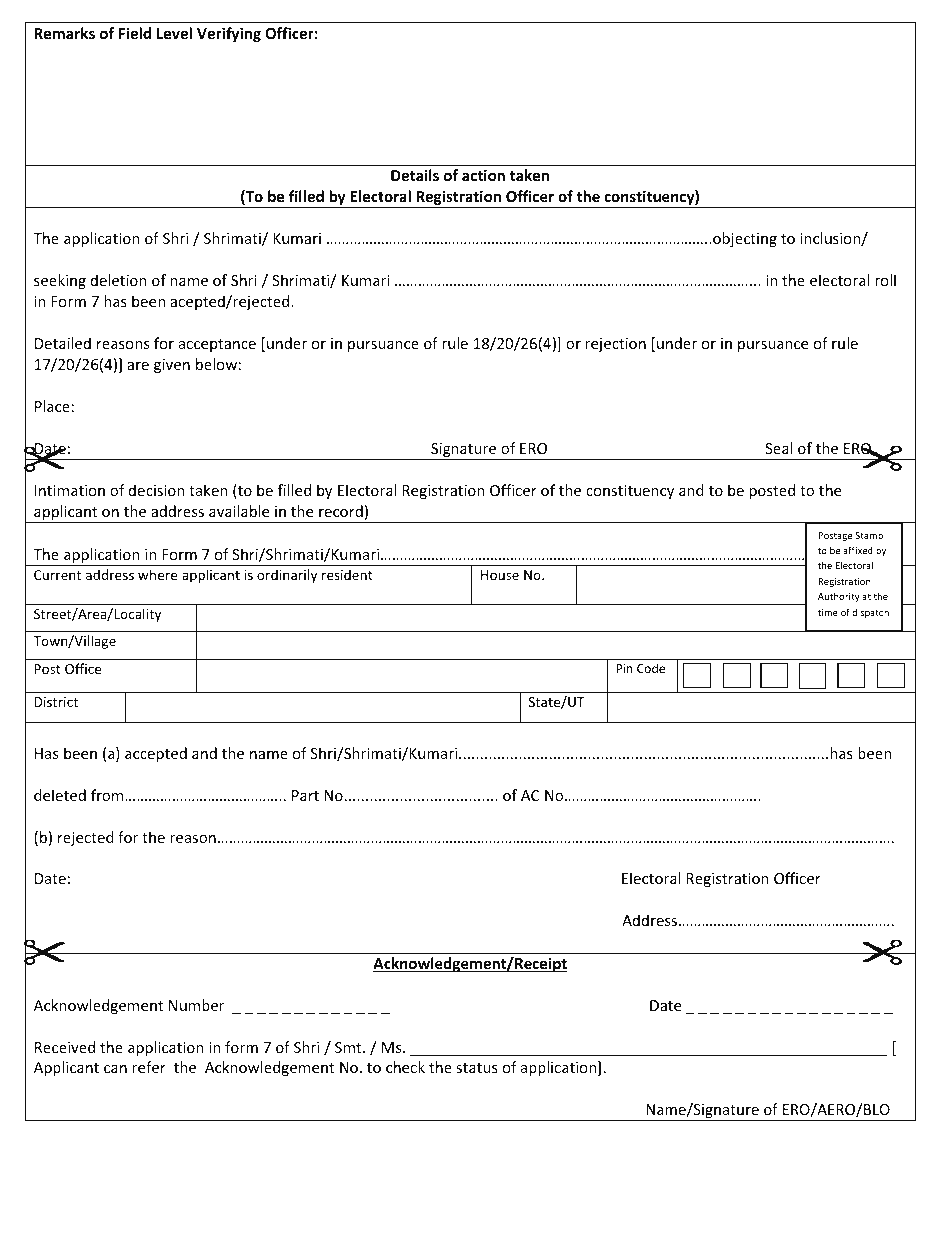 This screenshot has width=952, height=1233. Describe the element at coordinates (157, 574) in the screenshot. I see `where` at that location.
